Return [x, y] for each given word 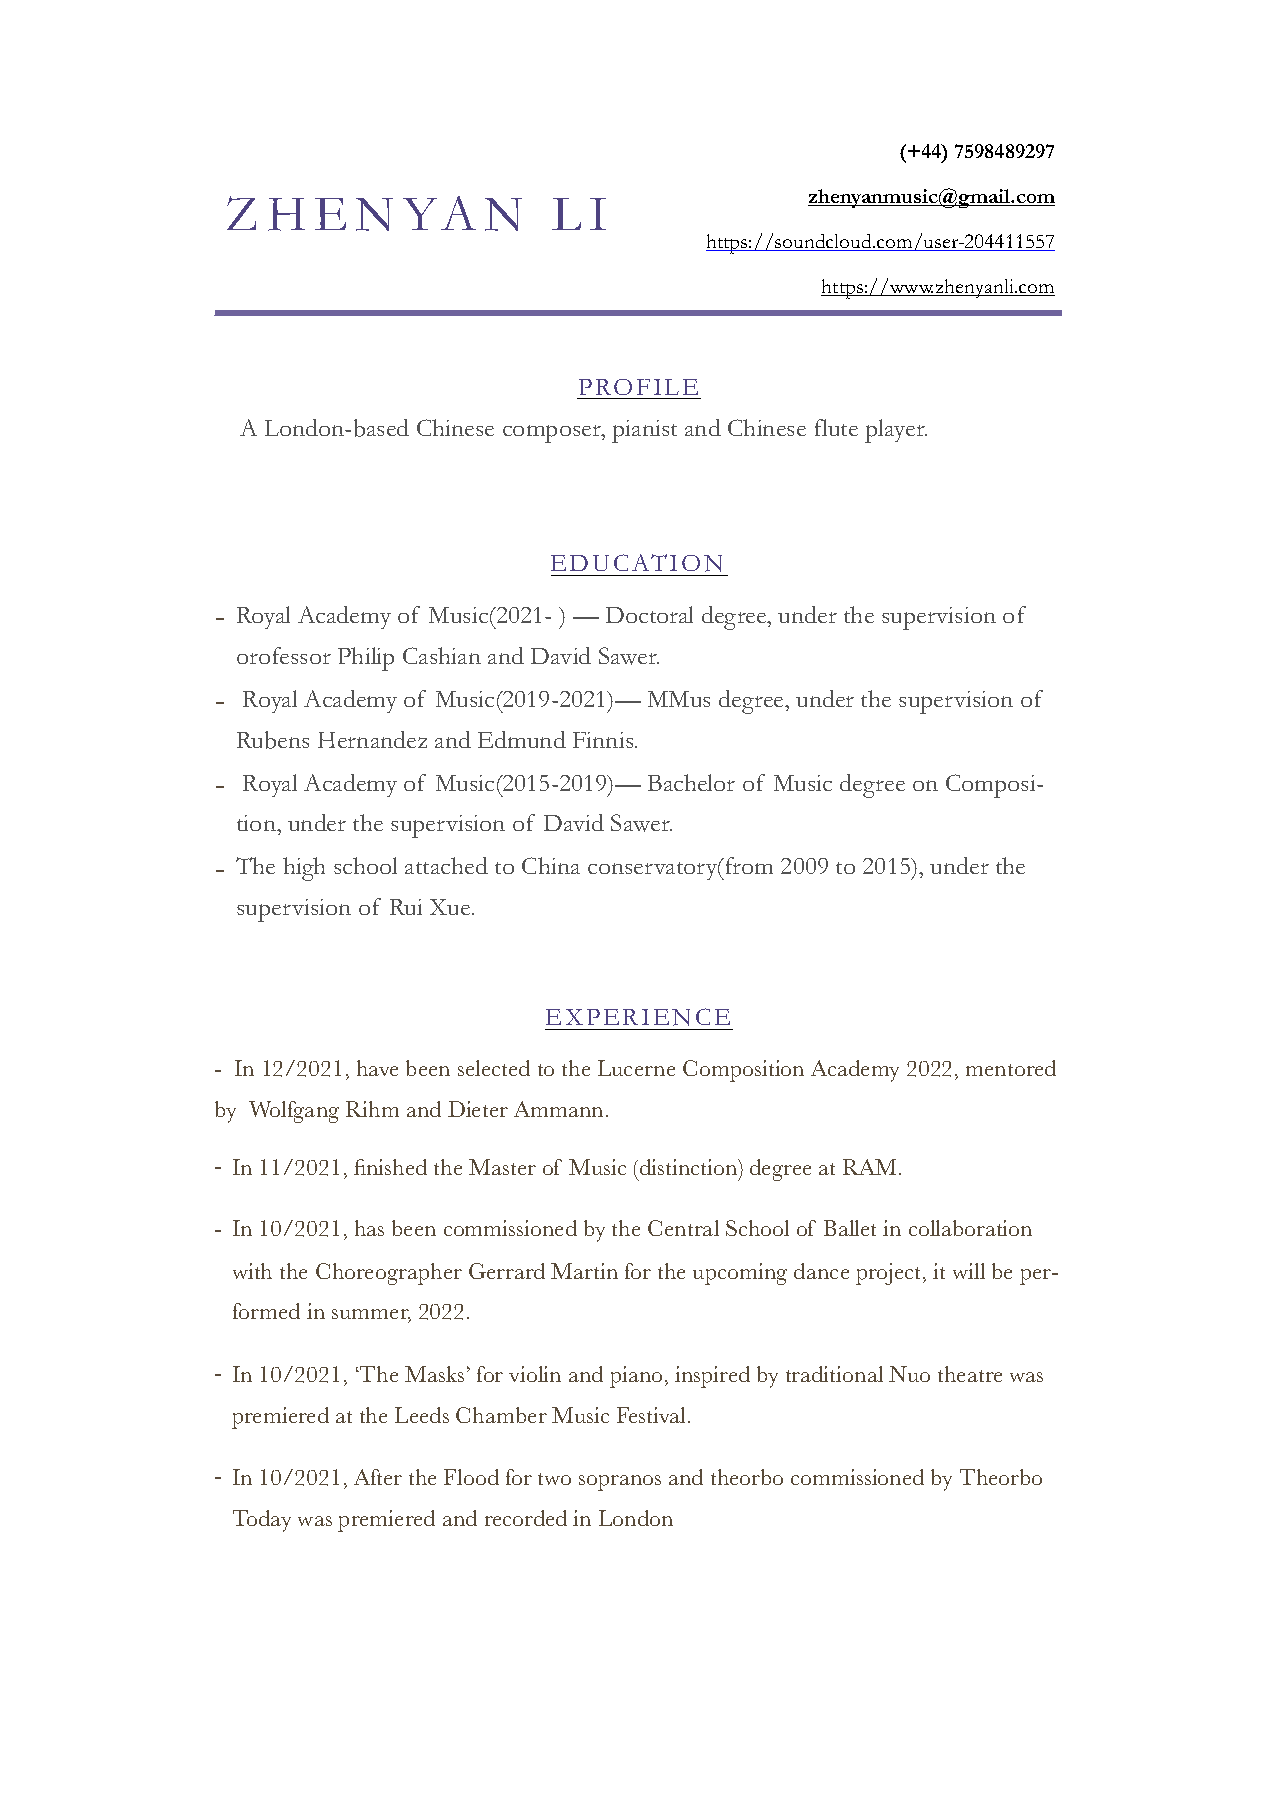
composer [553, 434]
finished [390, 1167]
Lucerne [636, 1068]
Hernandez [372, 739]
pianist [644, 431]
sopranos [620, 1483]
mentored [1011, 1068]
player [896, 431]
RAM [871, 1167]
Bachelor [691, 782]
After [378, 1477]
